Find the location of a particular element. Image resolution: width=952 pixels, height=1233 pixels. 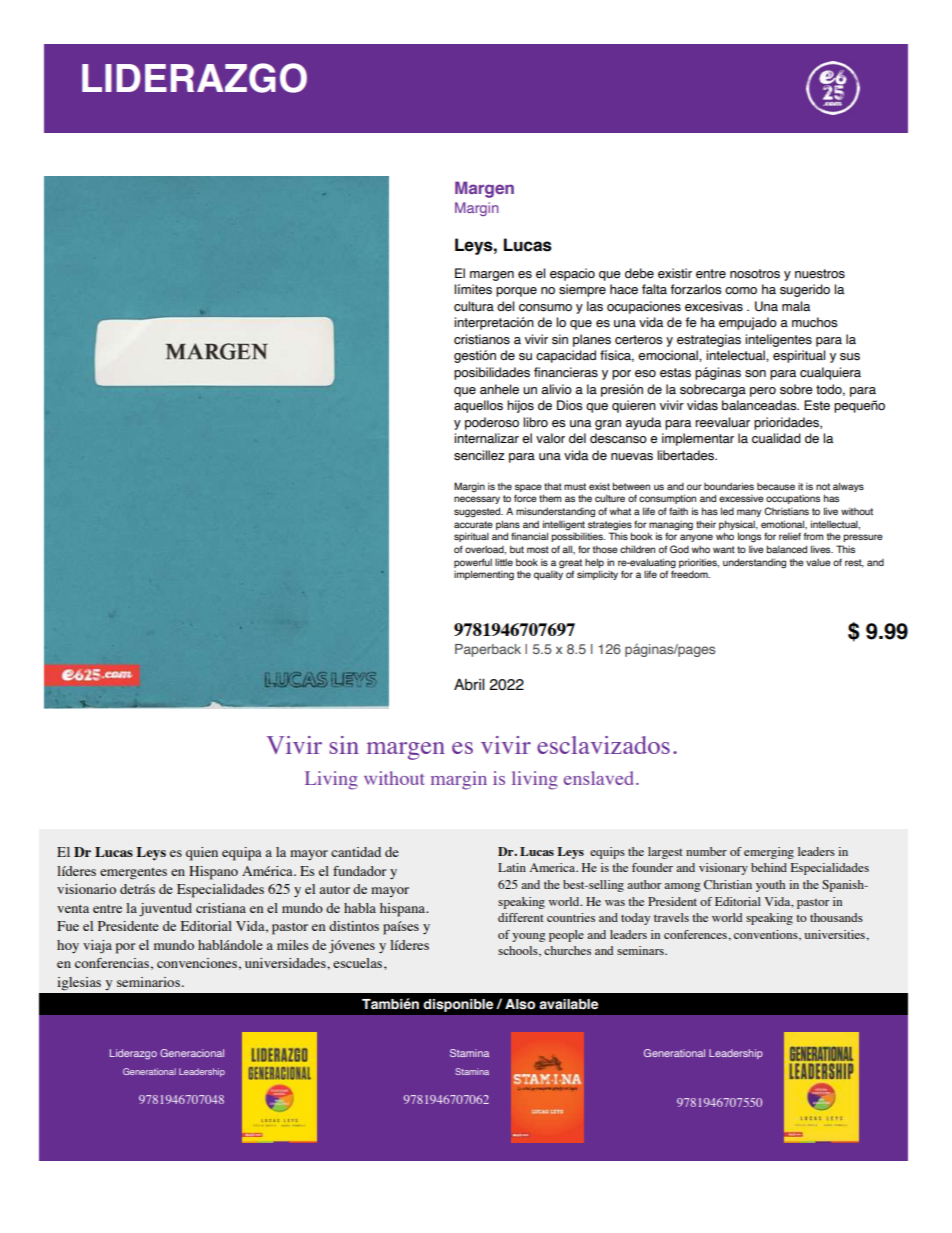

Paperback is located at coordinates (488, 650).
